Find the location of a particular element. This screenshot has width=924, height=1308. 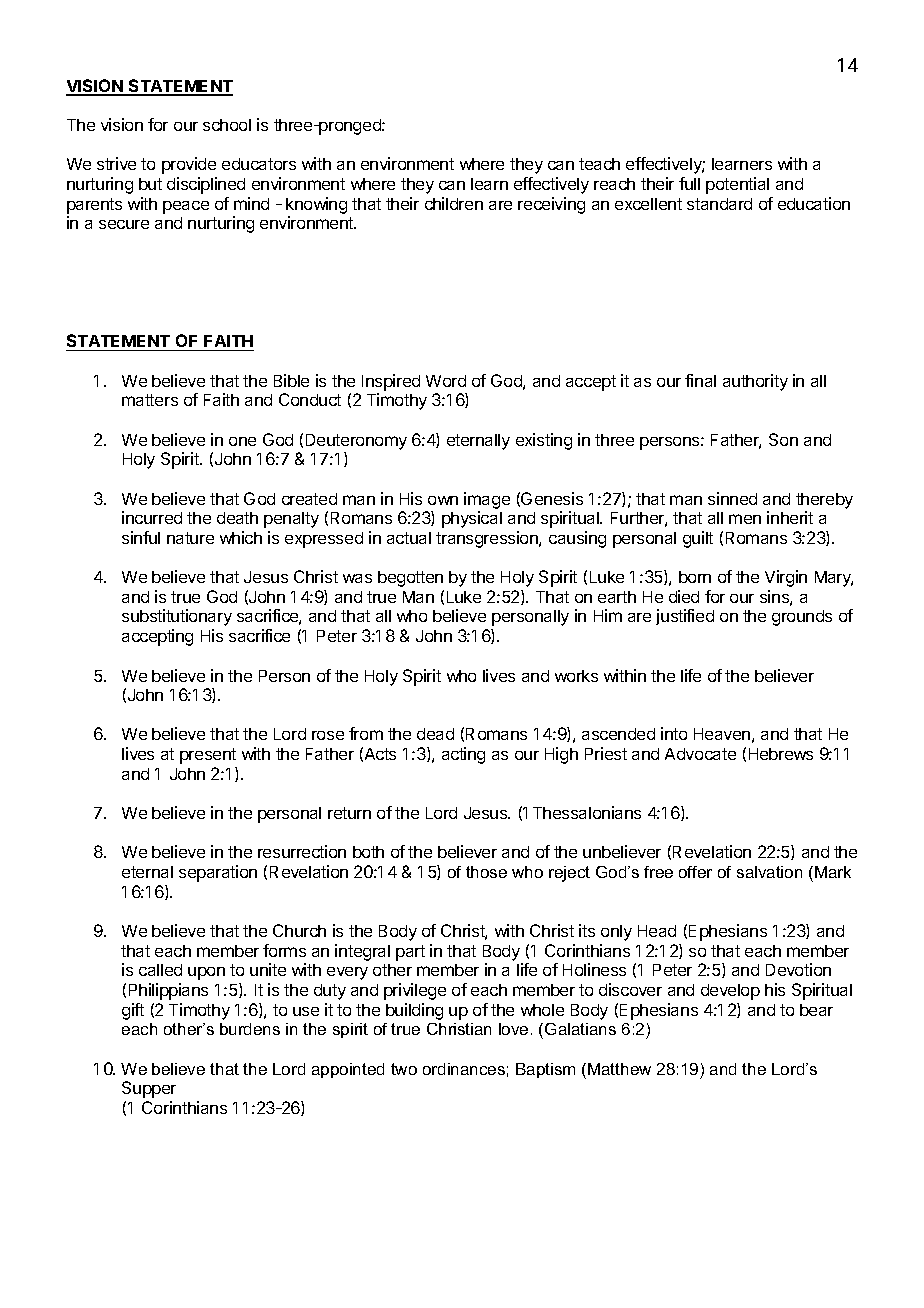

one is located at coordinates (242, 441).
